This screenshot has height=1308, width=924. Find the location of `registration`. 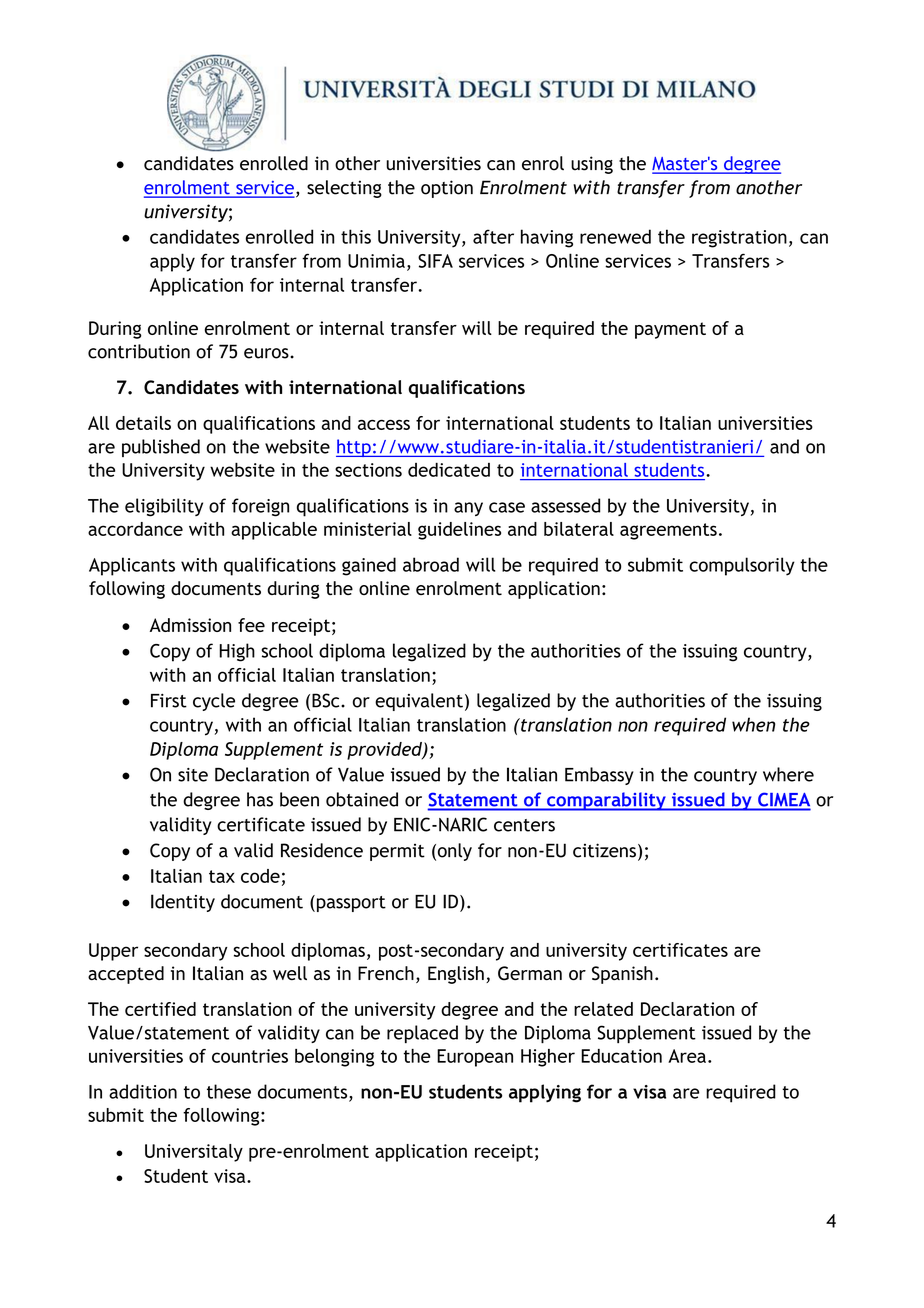

registration is located at coordinates (739, 239).
